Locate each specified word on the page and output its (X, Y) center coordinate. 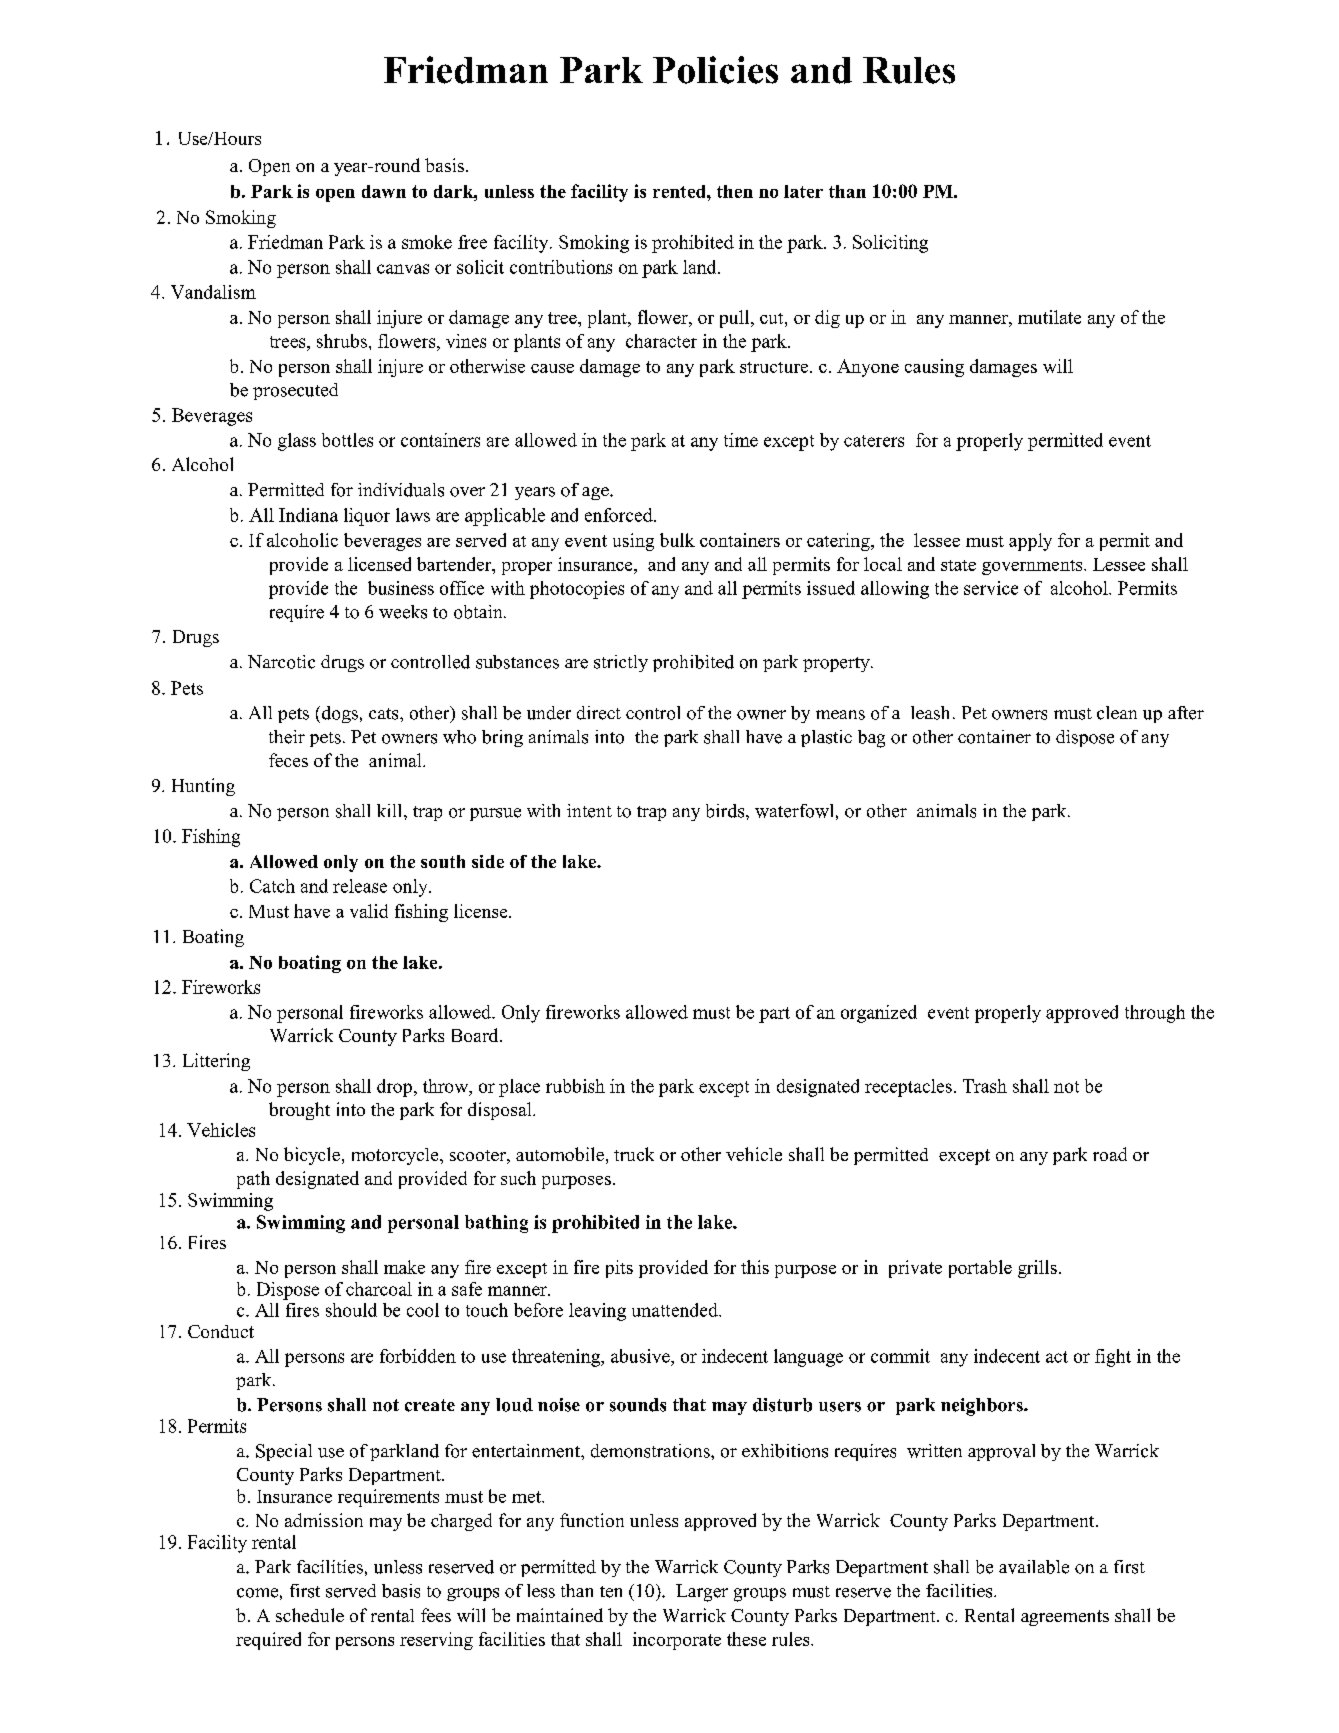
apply (1030, 542)
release (360, 886)
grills (1037, 1269)
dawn (384, 191)
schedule (310, 1615)
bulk (677, 540)
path (253, 1180)
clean (1117, 713)
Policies (715, 70)
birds (726, 811)
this (755, 1267)
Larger (702, 1593)
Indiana (308, 515)
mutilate (1049, 317)
